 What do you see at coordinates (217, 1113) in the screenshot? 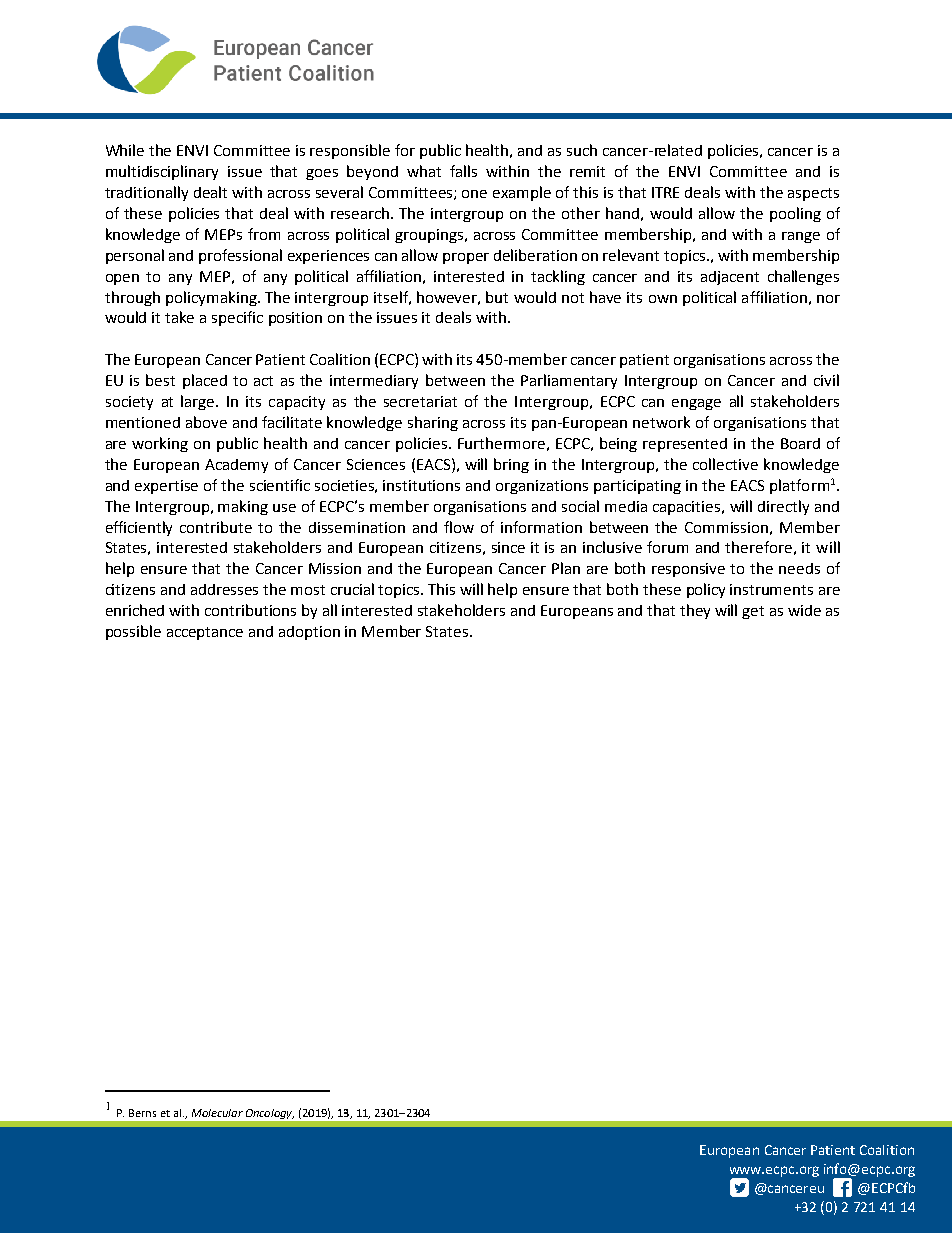
I see `Molecular` at bounding box center [217, 1113].
